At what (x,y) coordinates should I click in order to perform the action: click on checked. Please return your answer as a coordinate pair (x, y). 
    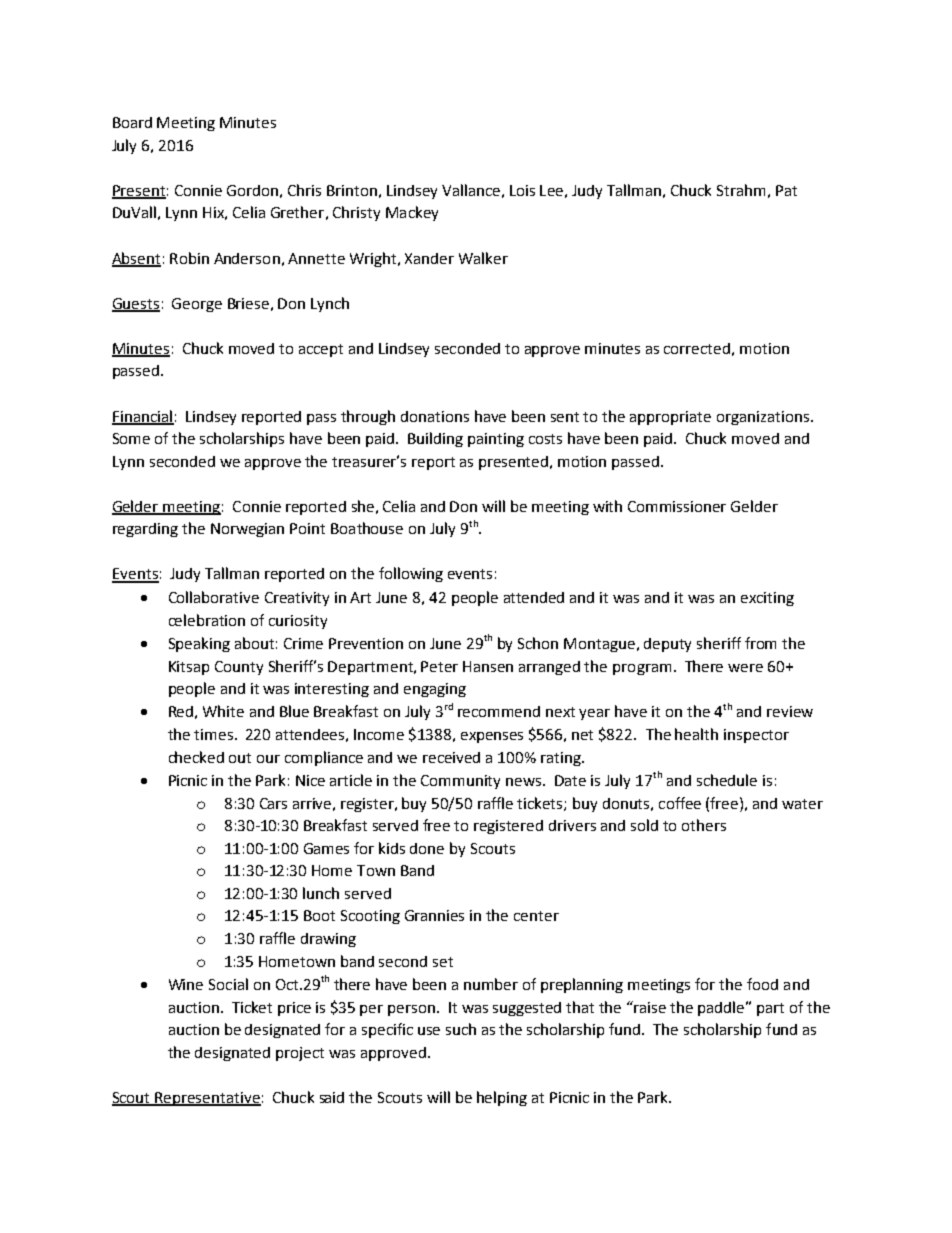
    Looking at the image, I should click on (196, 757).
